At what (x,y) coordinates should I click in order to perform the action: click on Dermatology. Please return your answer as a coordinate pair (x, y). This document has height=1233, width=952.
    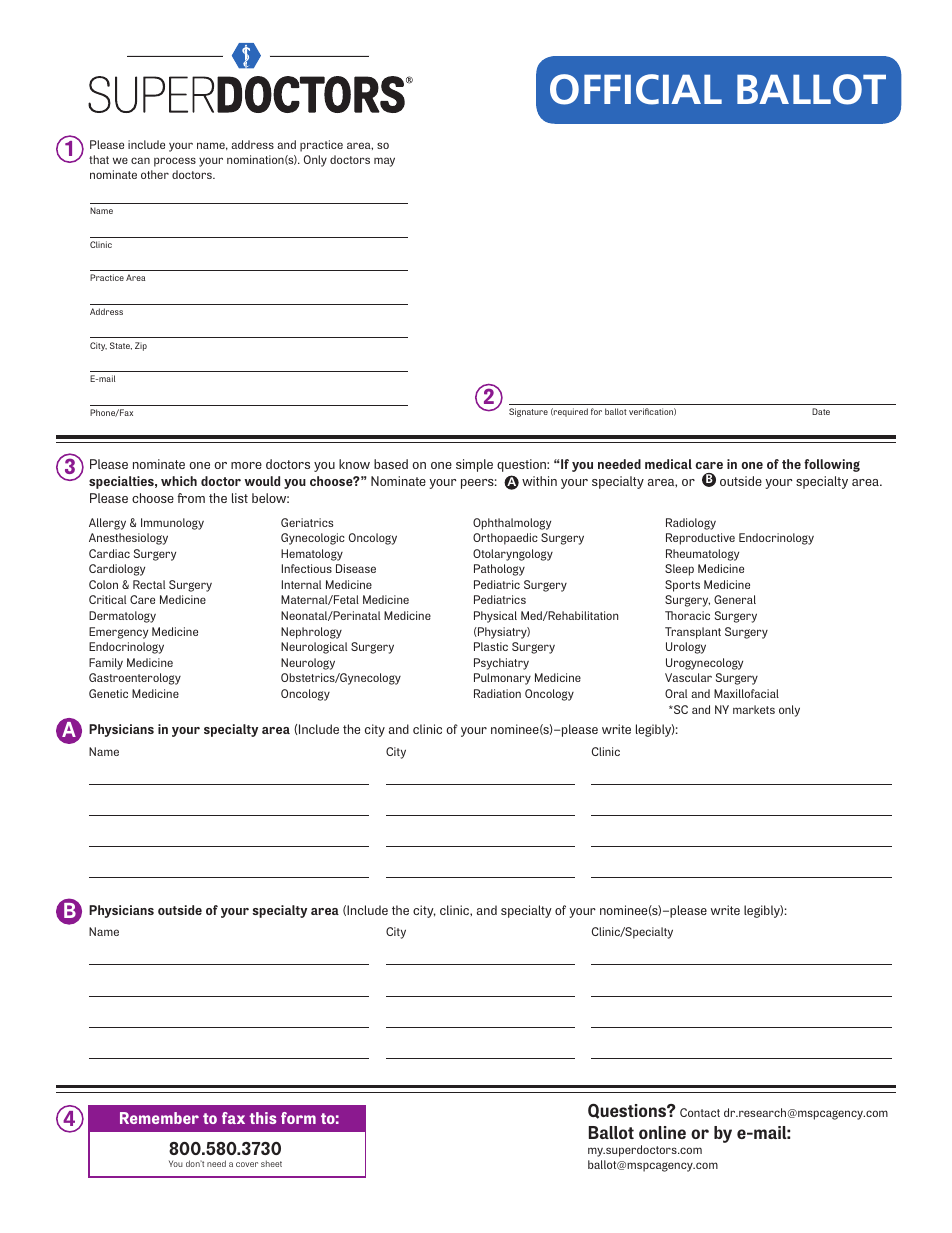
    Looking at the image, I should click on (122, 617).
